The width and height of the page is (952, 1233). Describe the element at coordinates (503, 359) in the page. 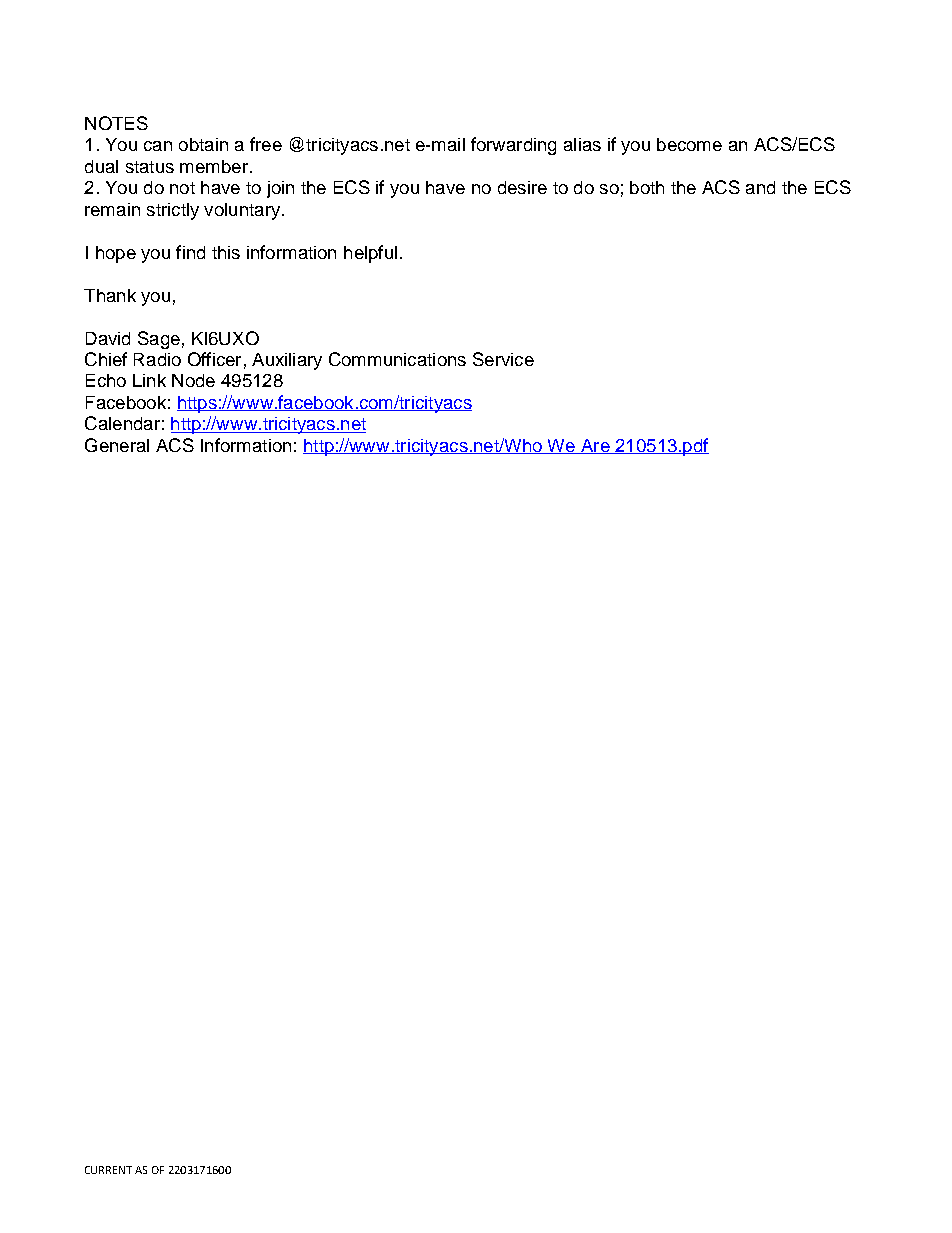

I see `Service` at that location.
